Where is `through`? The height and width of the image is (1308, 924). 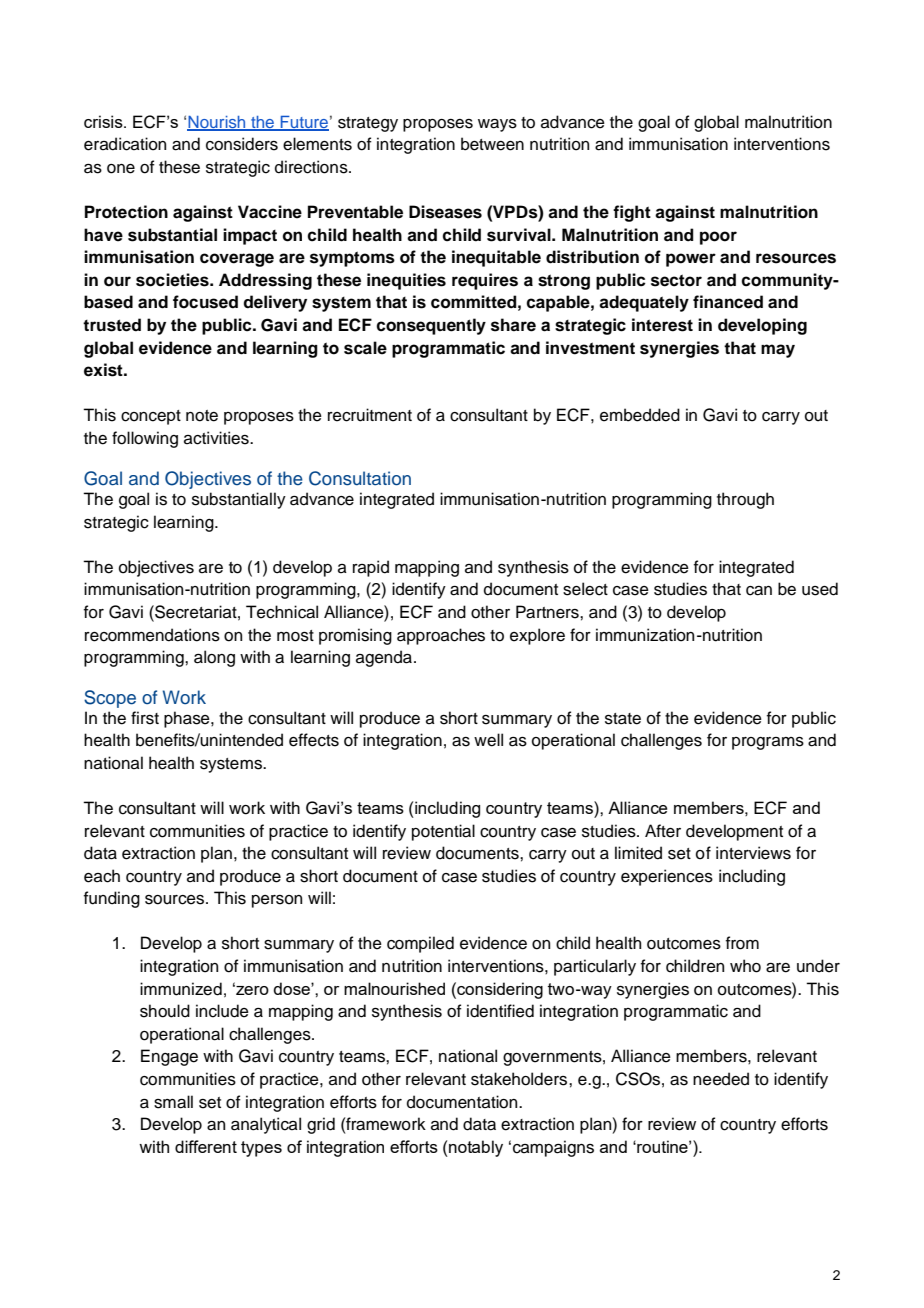
through is located at coordinates (745, 500).
